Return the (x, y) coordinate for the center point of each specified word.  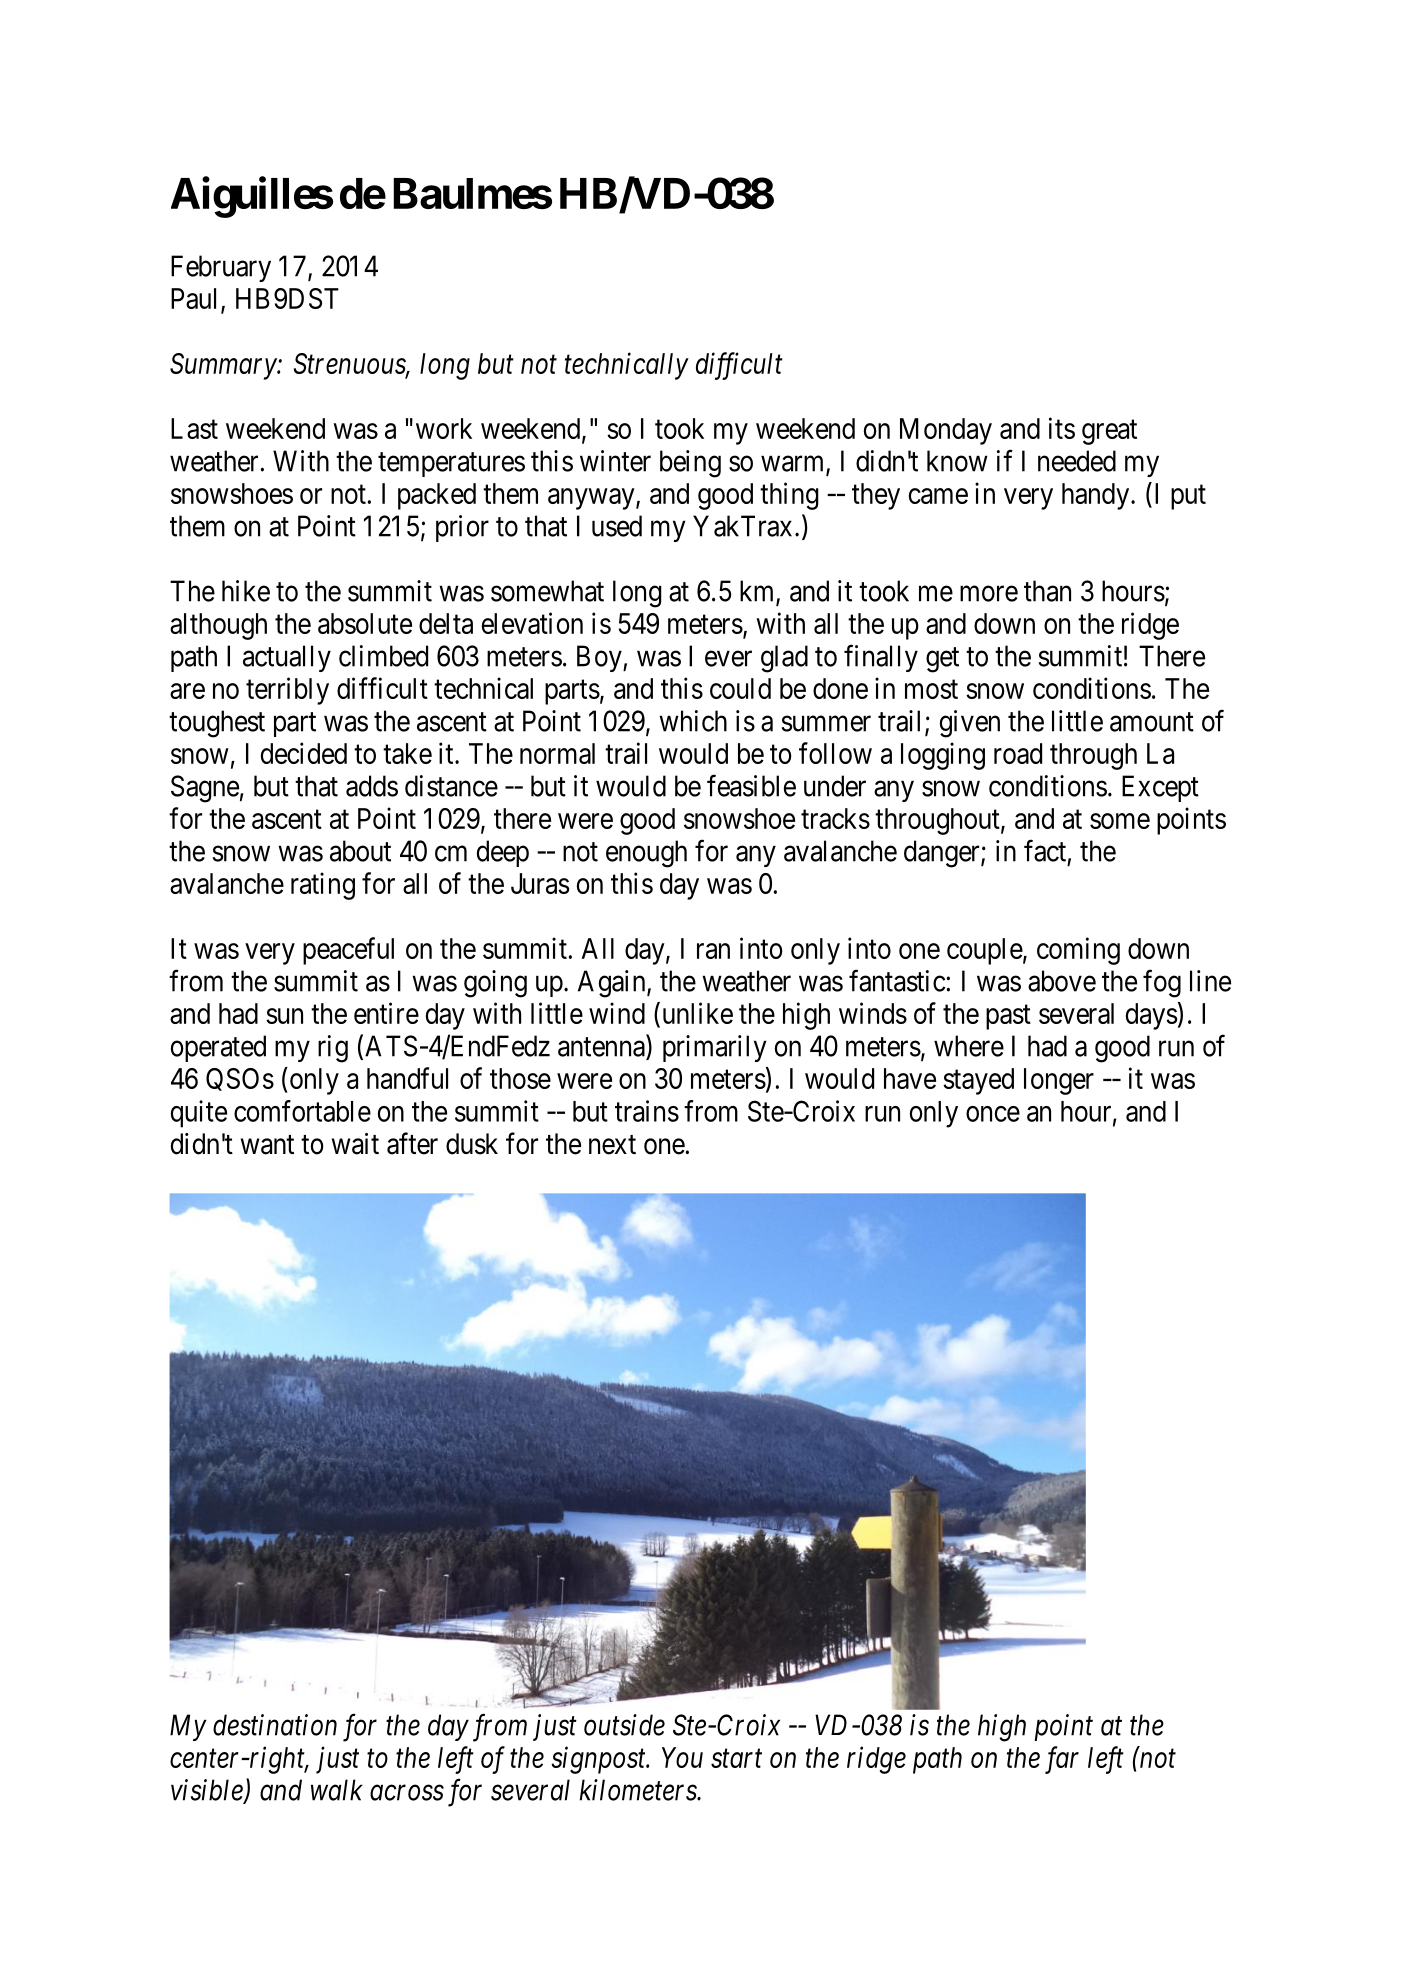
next (612, 1145)
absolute (365, 623)
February (221, 268)
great (1109, 432)
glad (784, 659)
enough (646, 854)
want (267, 1145)
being (690, 464)
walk (337, 1790)
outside (624, 1725)
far (1062, 1760)
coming (1078, 951)
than (1047, 591)
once (993, 1114)
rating (323, 886)
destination (275, 1725)
